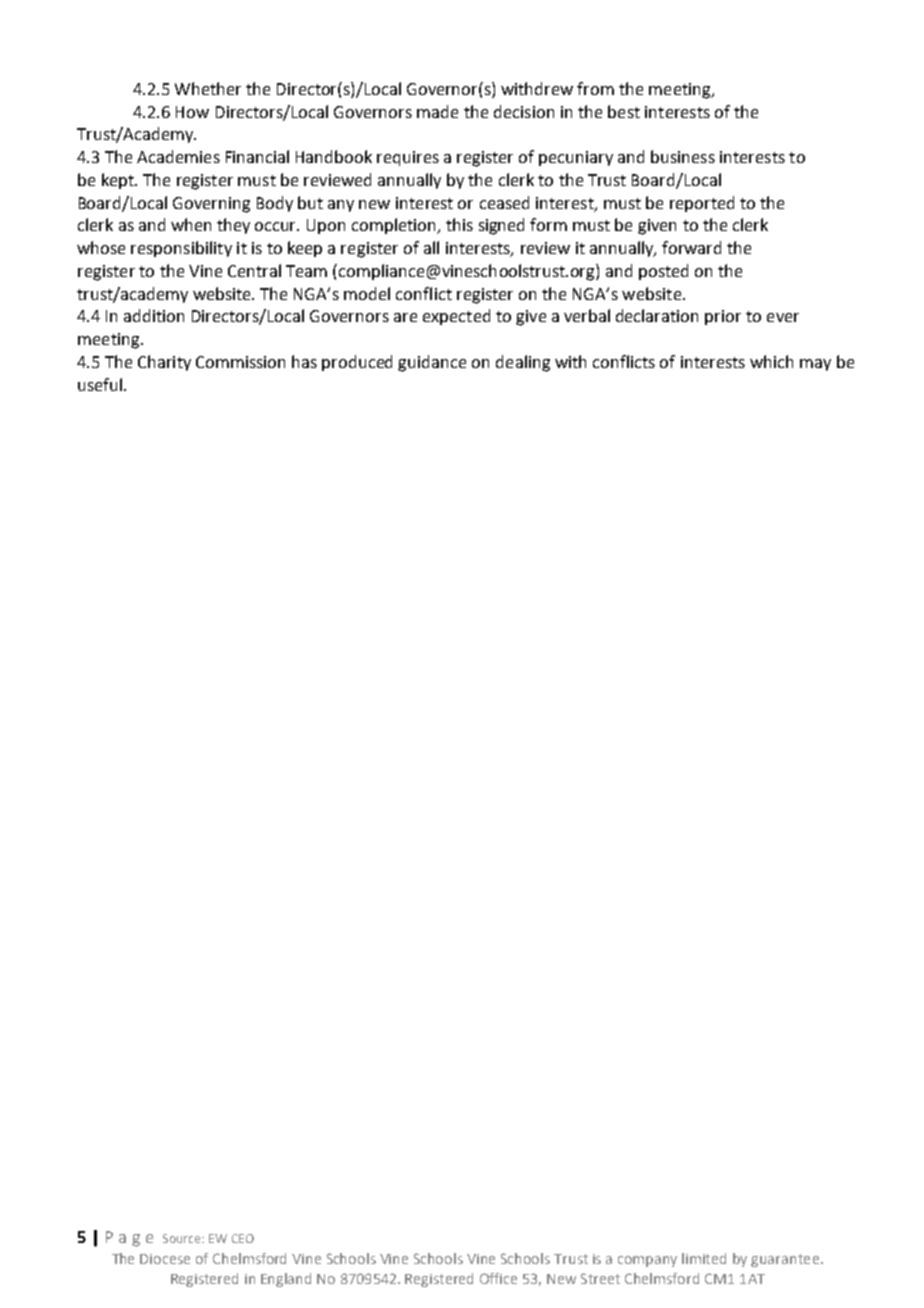  I want to click on Source, so click(183, 1238).
